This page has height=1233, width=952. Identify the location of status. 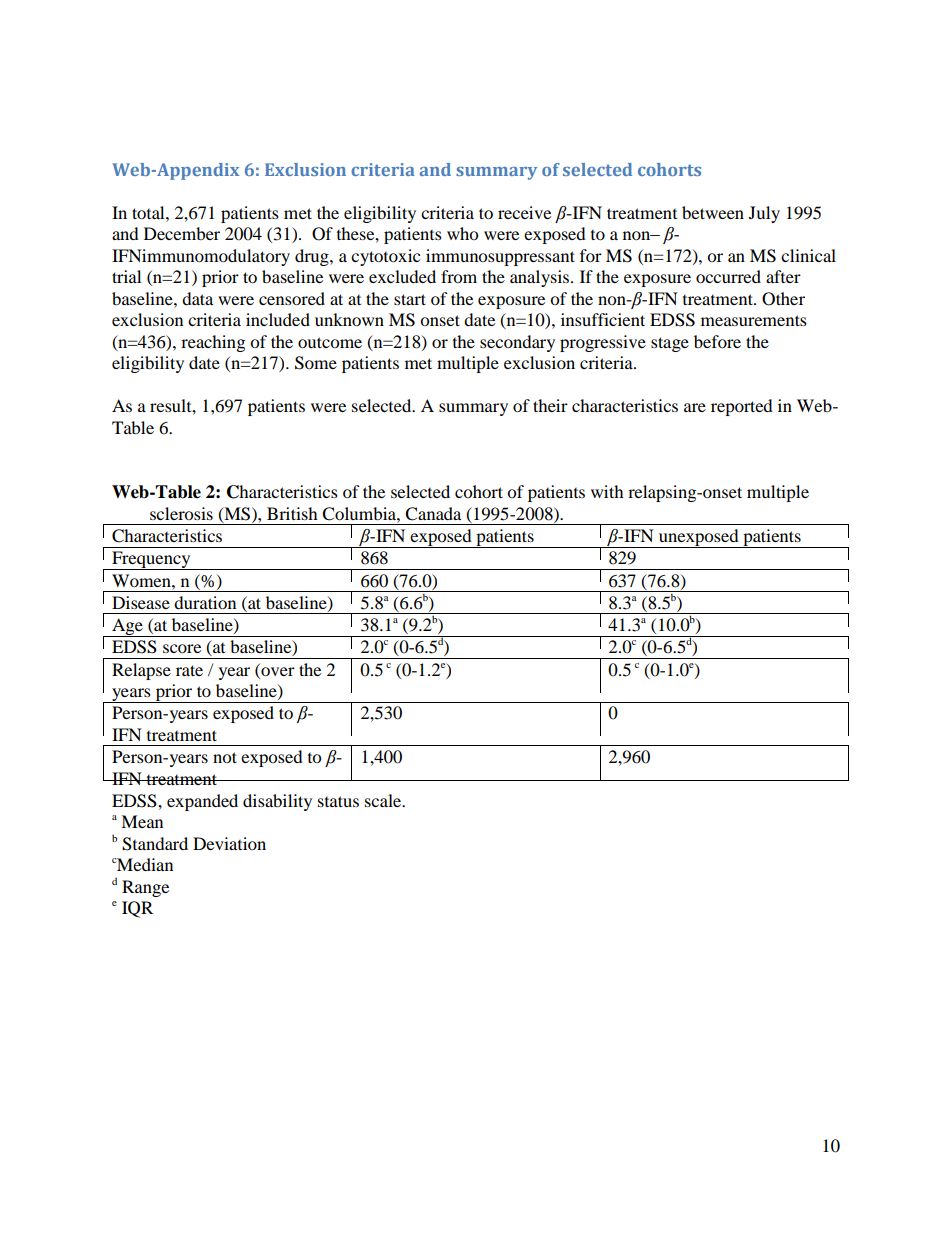
(338, 801).
